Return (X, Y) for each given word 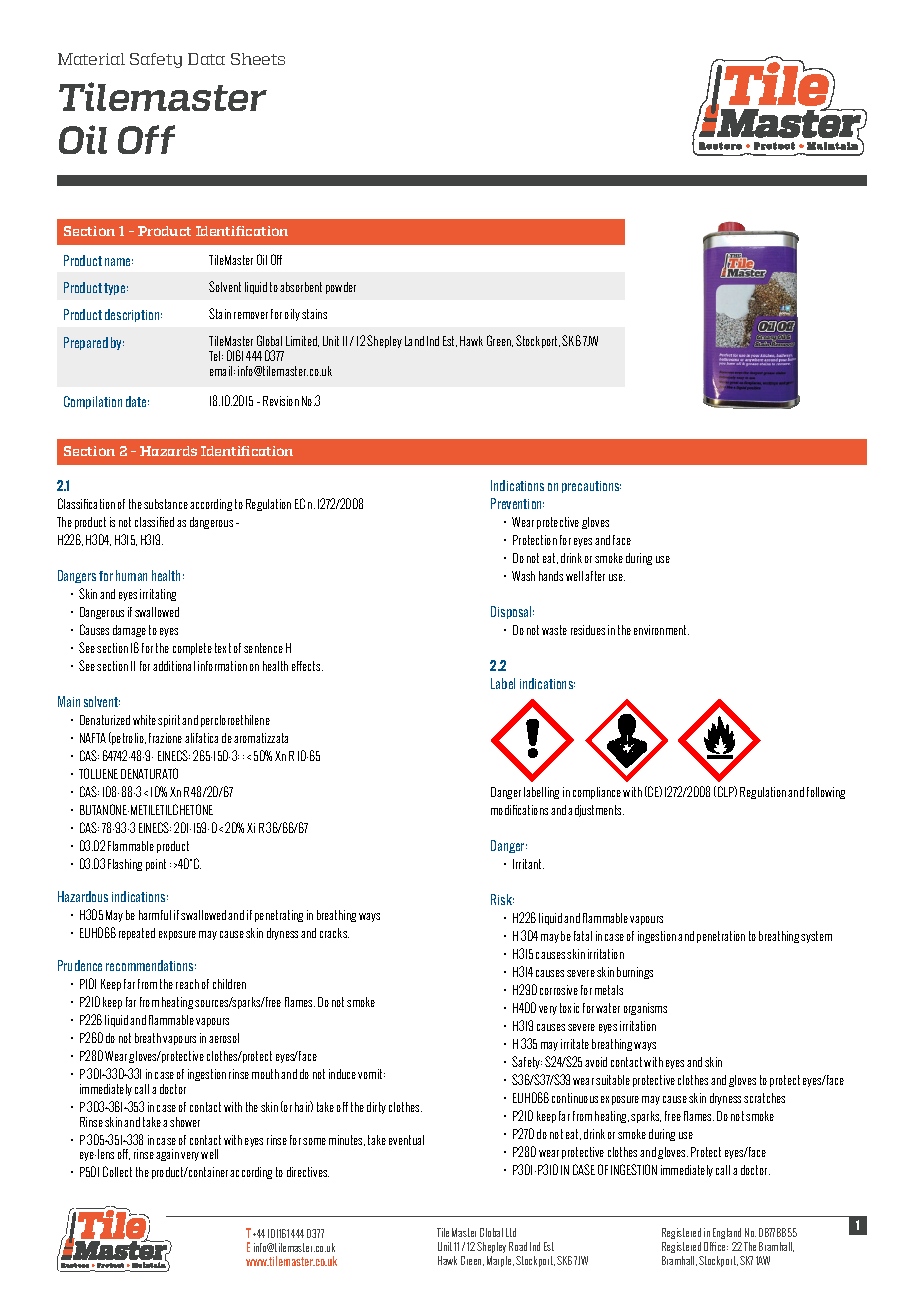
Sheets (258, 59)
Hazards (168, 451)
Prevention (517, 503)
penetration (721, 937)
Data (206, 59)
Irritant (528, 864)
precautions (591, 487)
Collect (117, 1171)
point (156, 865)
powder (341, 288)
